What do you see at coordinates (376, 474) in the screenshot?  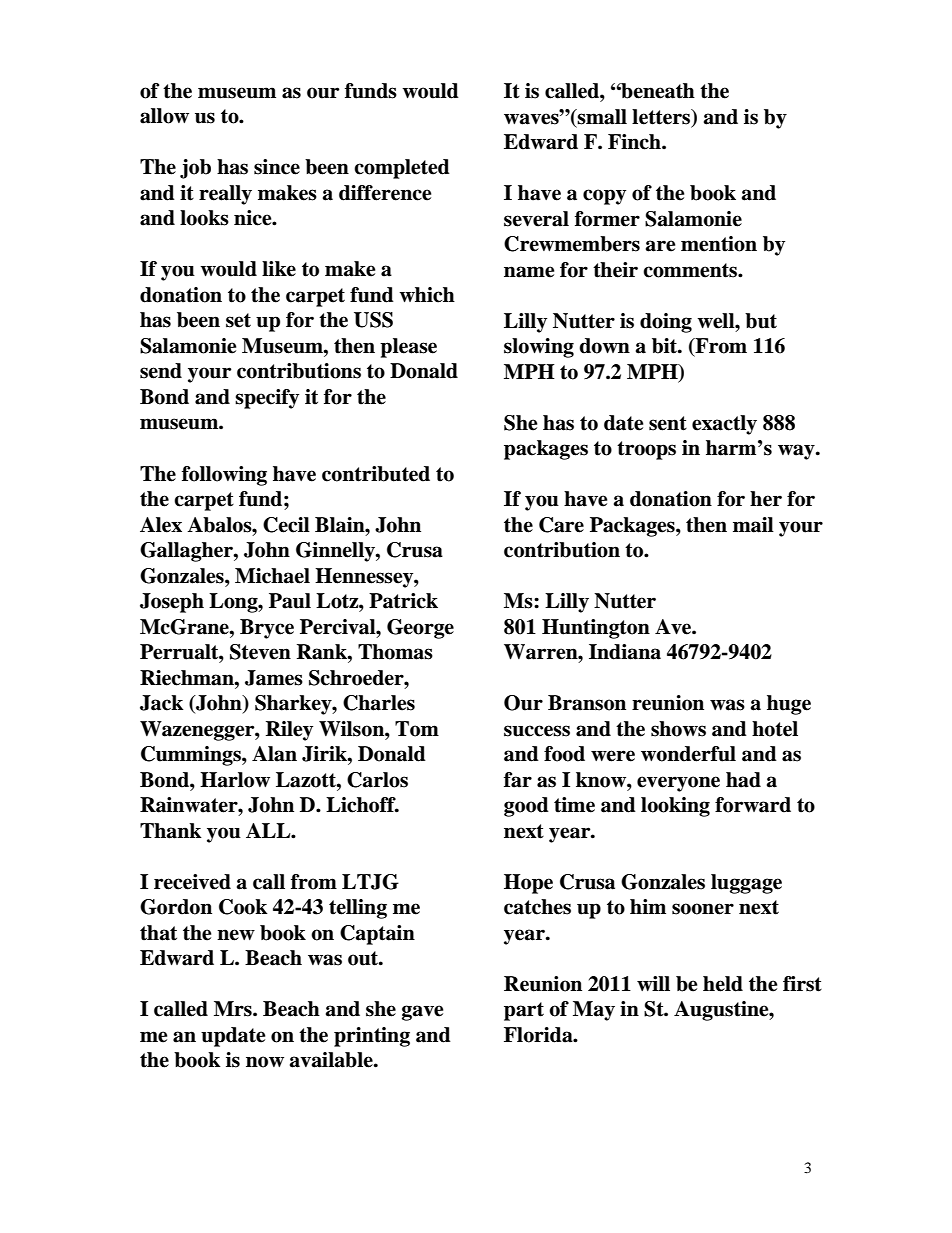 I see `contributed` at bounding box center [376, 474].
